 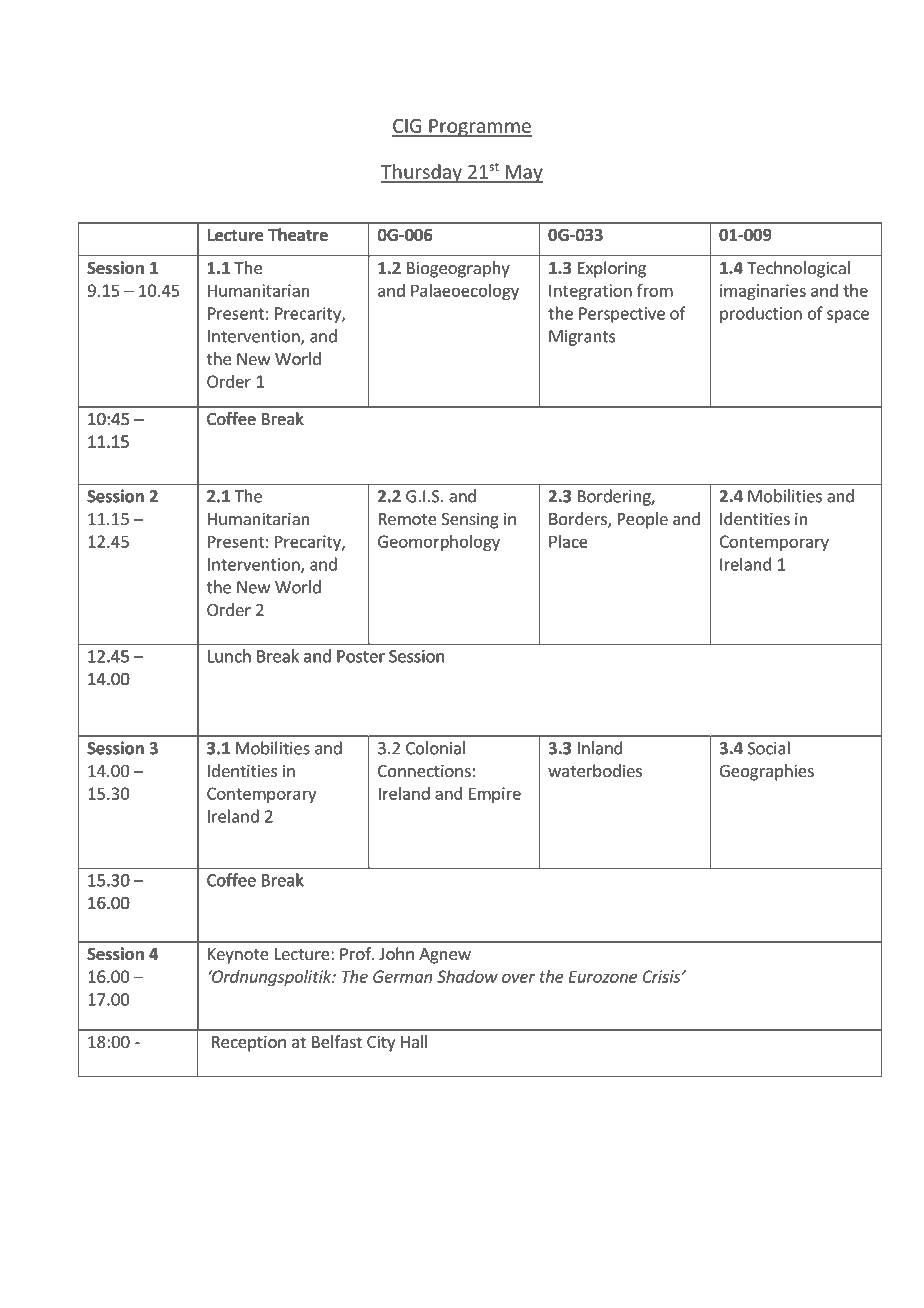 I want to click on Place, so click(x=568, y=541).
